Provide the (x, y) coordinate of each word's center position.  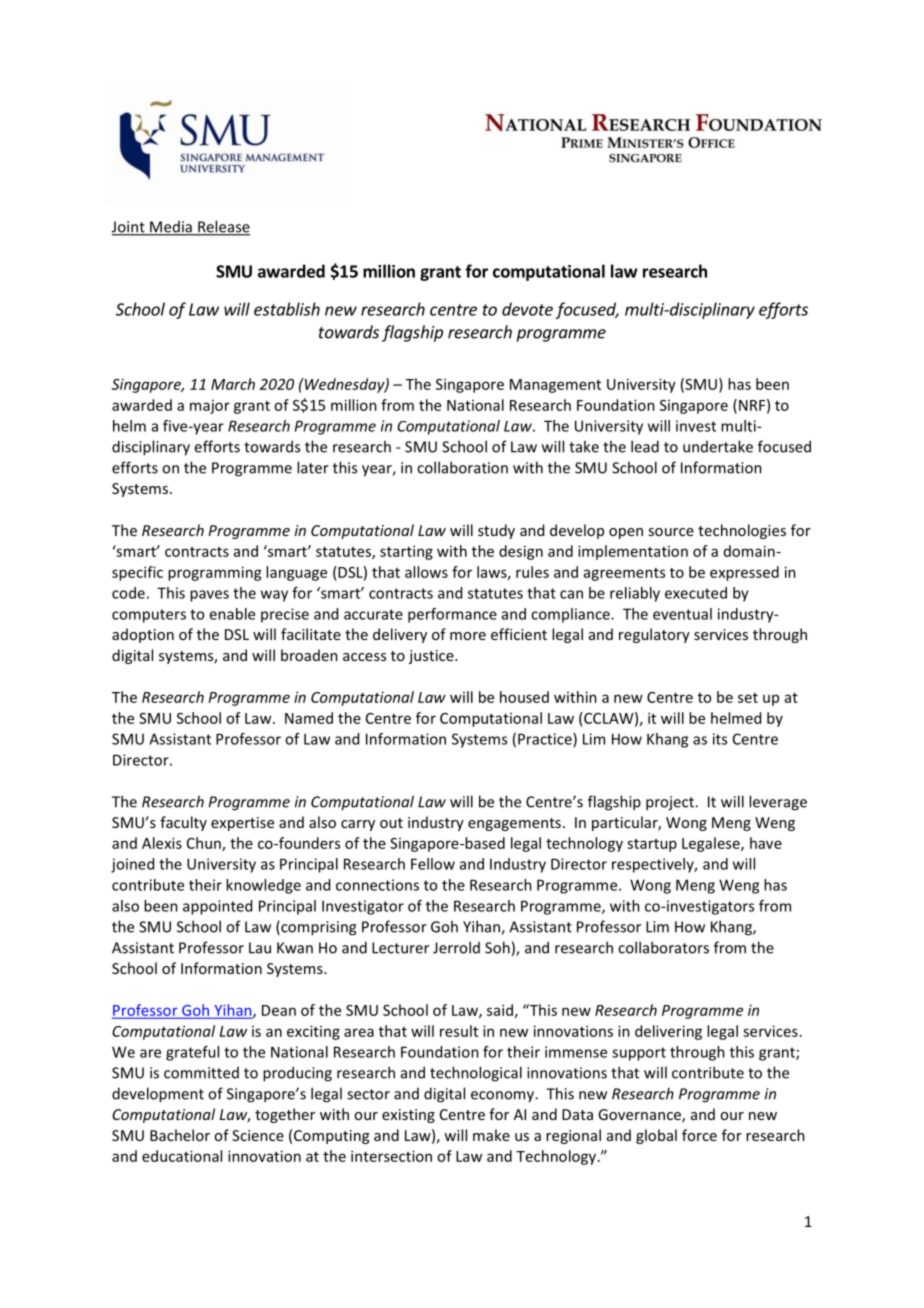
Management (555, 386)
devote (527, 309)
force (699, 1135)
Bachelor (180, 1135)
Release (223, 227)
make (491, 1135)
